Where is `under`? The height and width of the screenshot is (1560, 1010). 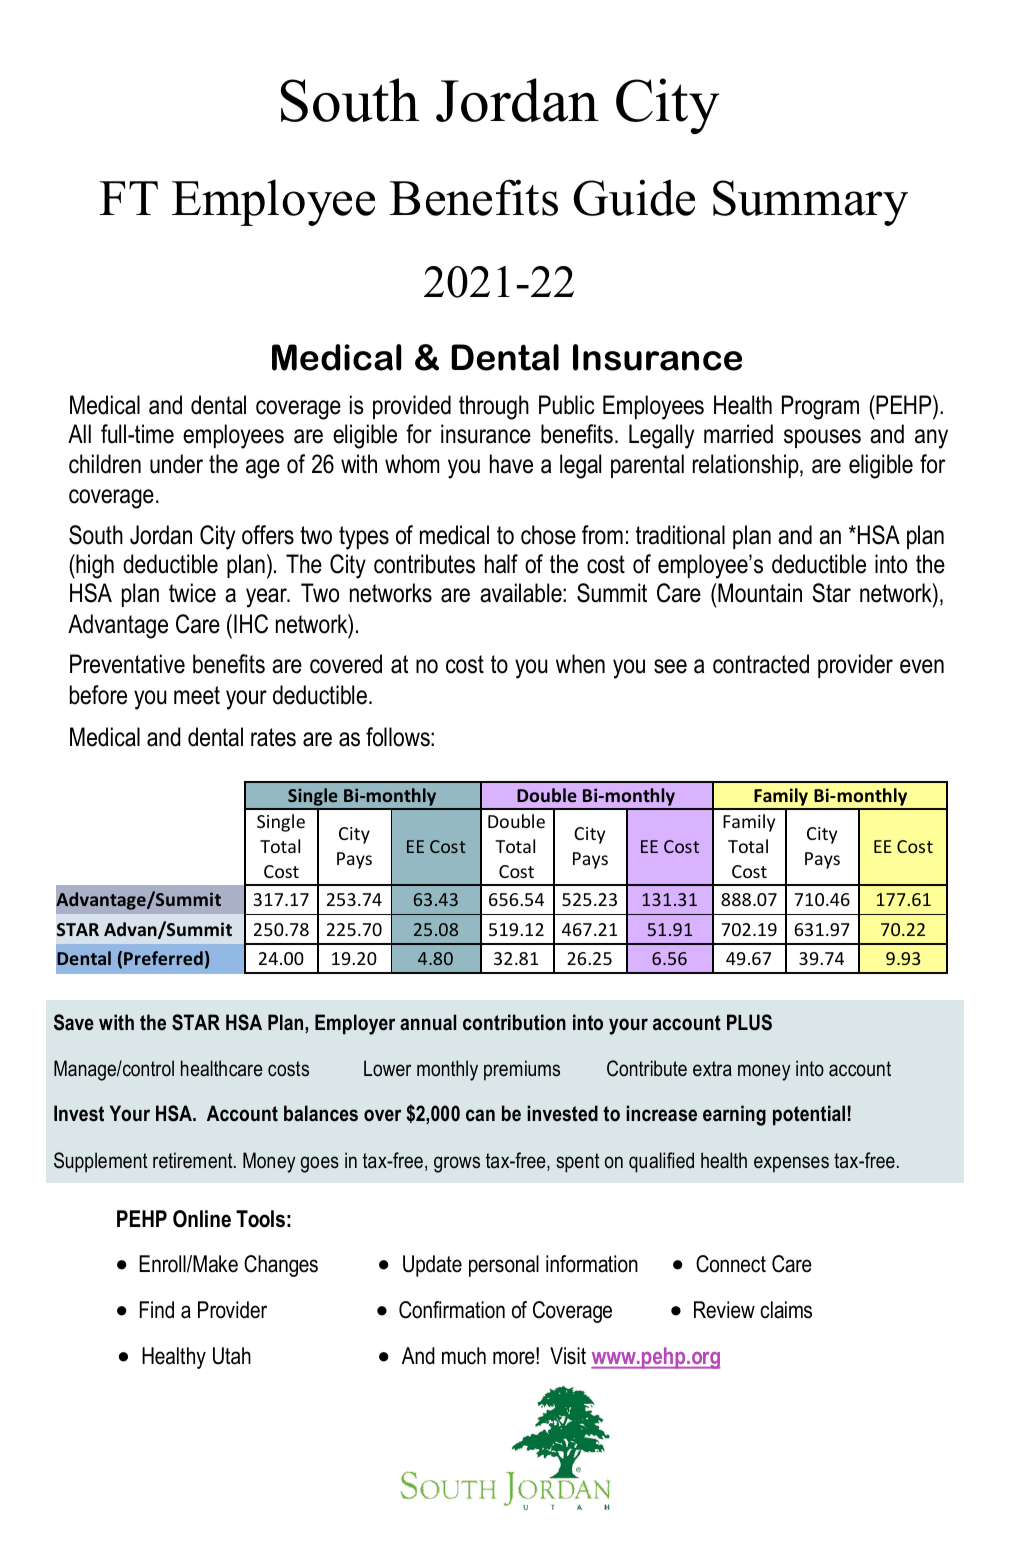 under is located at coordinates (176, 464).
